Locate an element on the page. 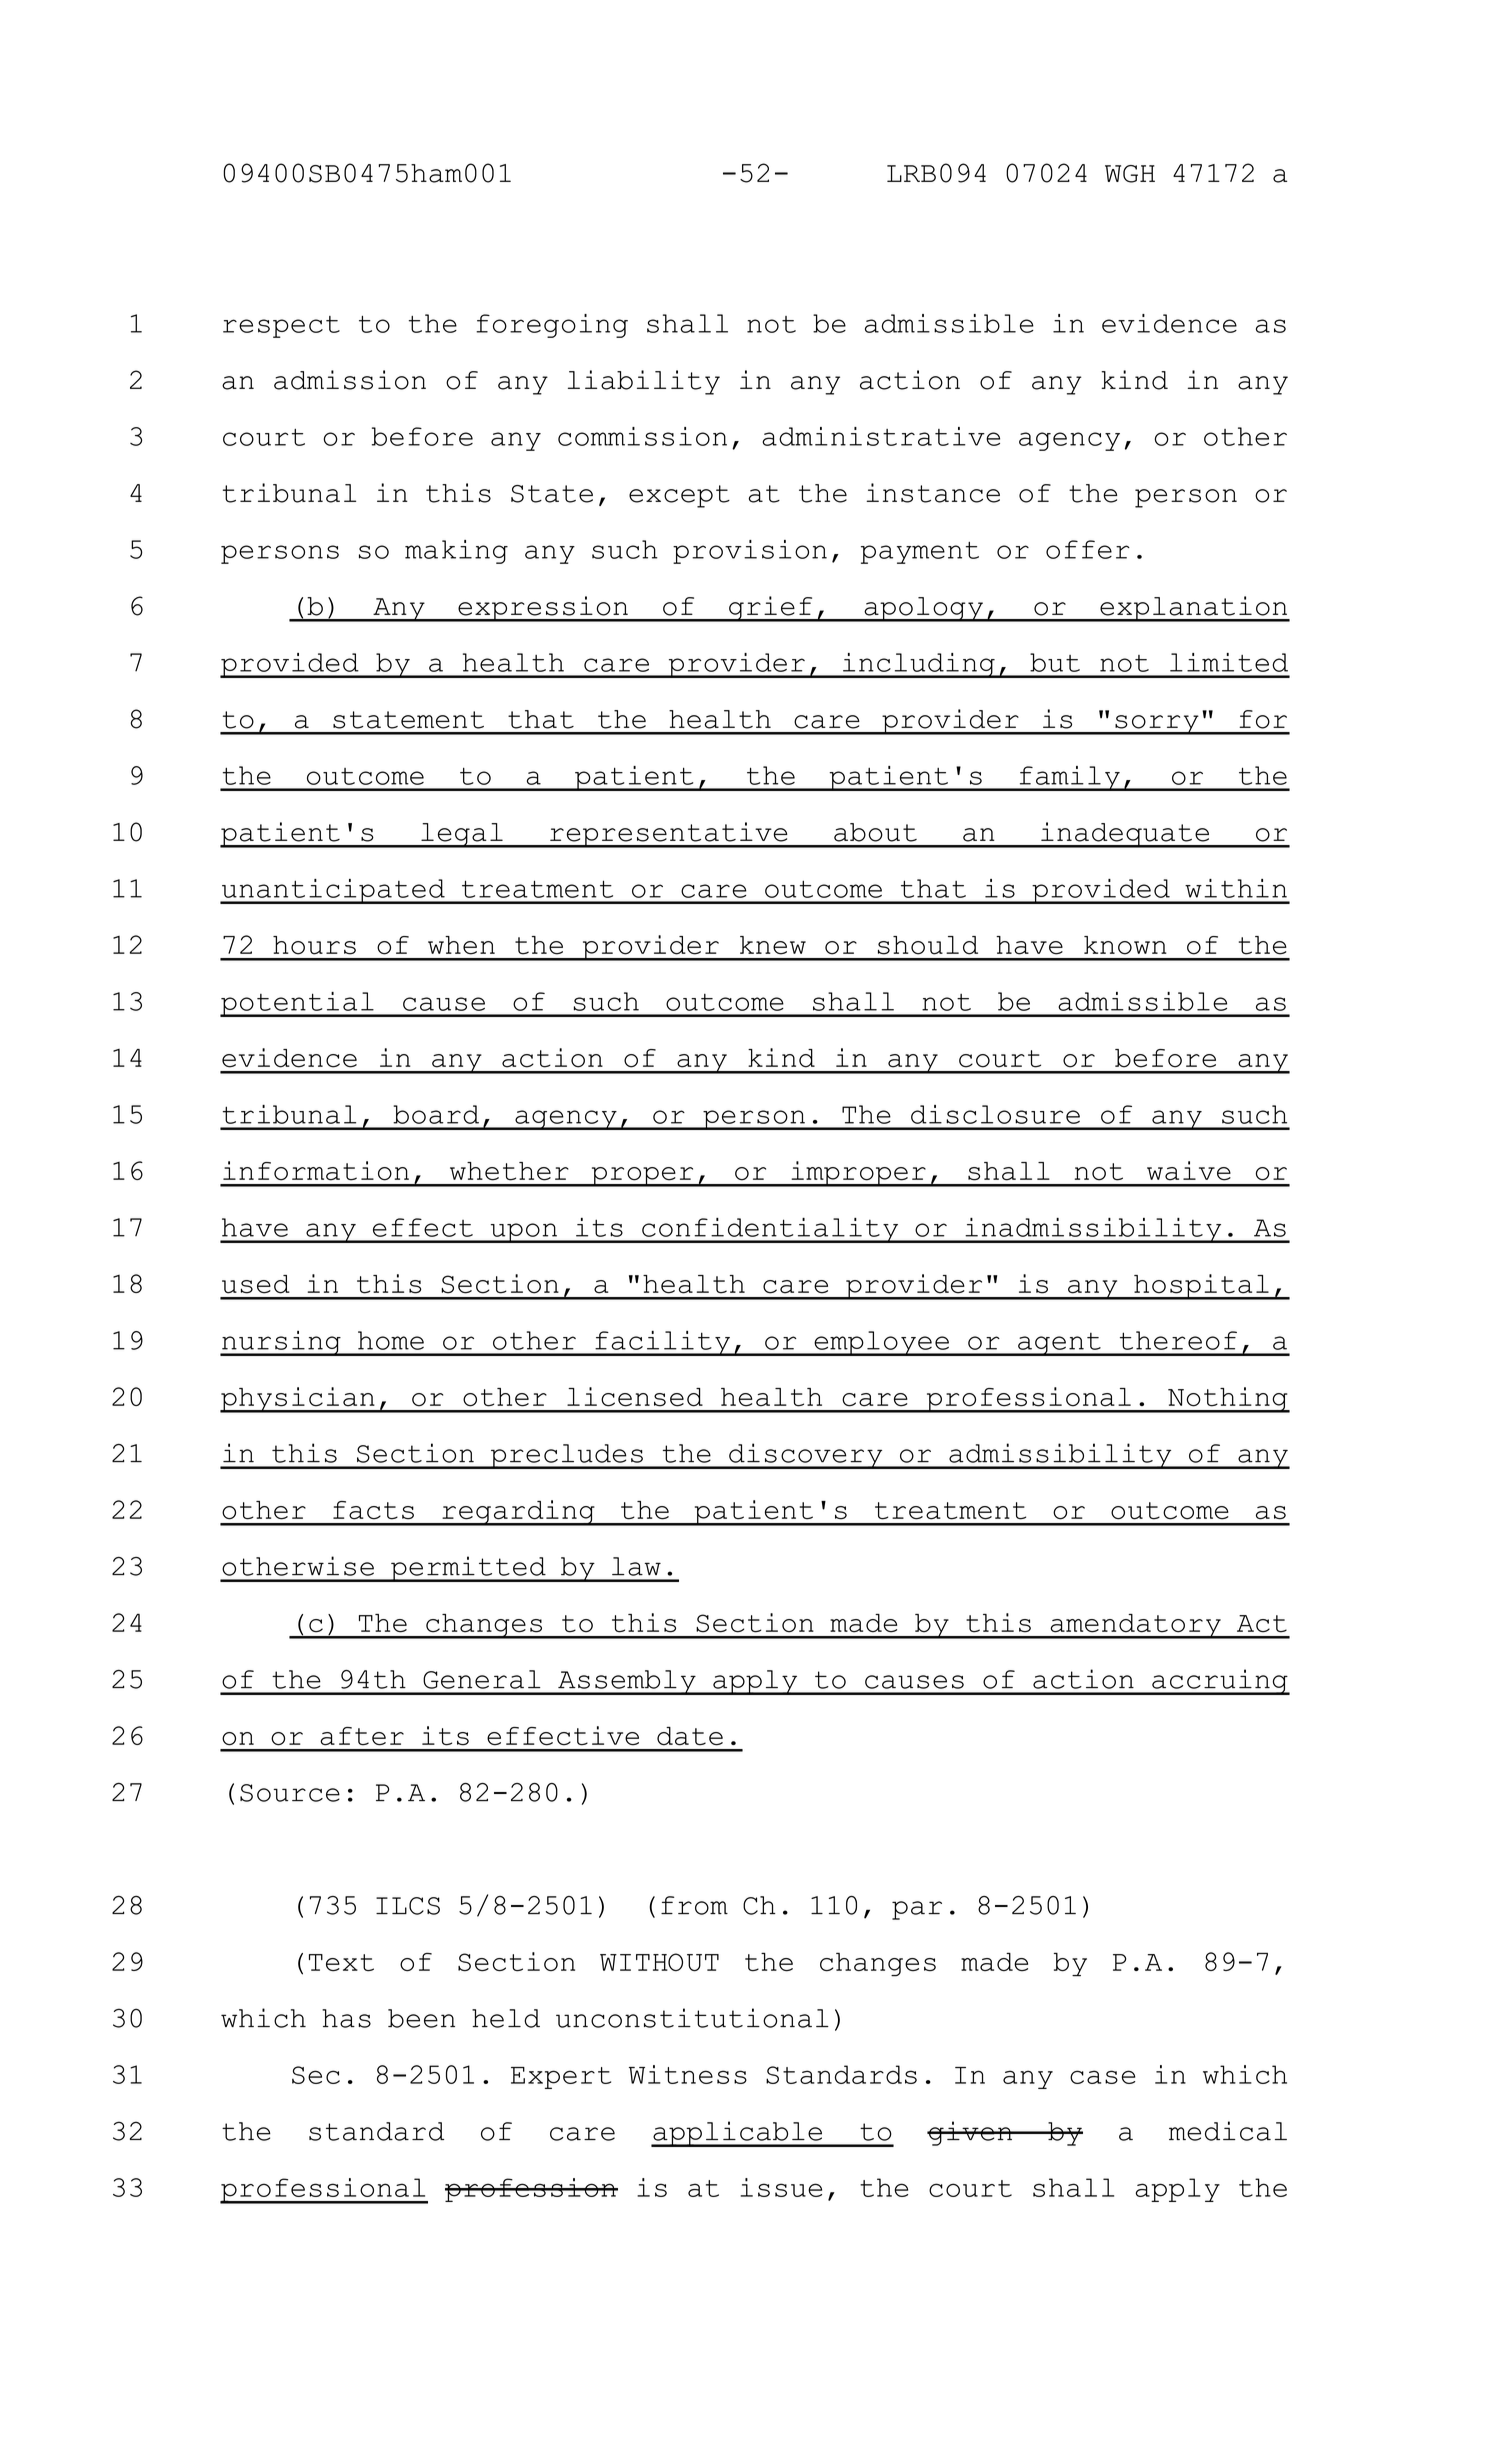  liability is located at coordinates (644, 382).
